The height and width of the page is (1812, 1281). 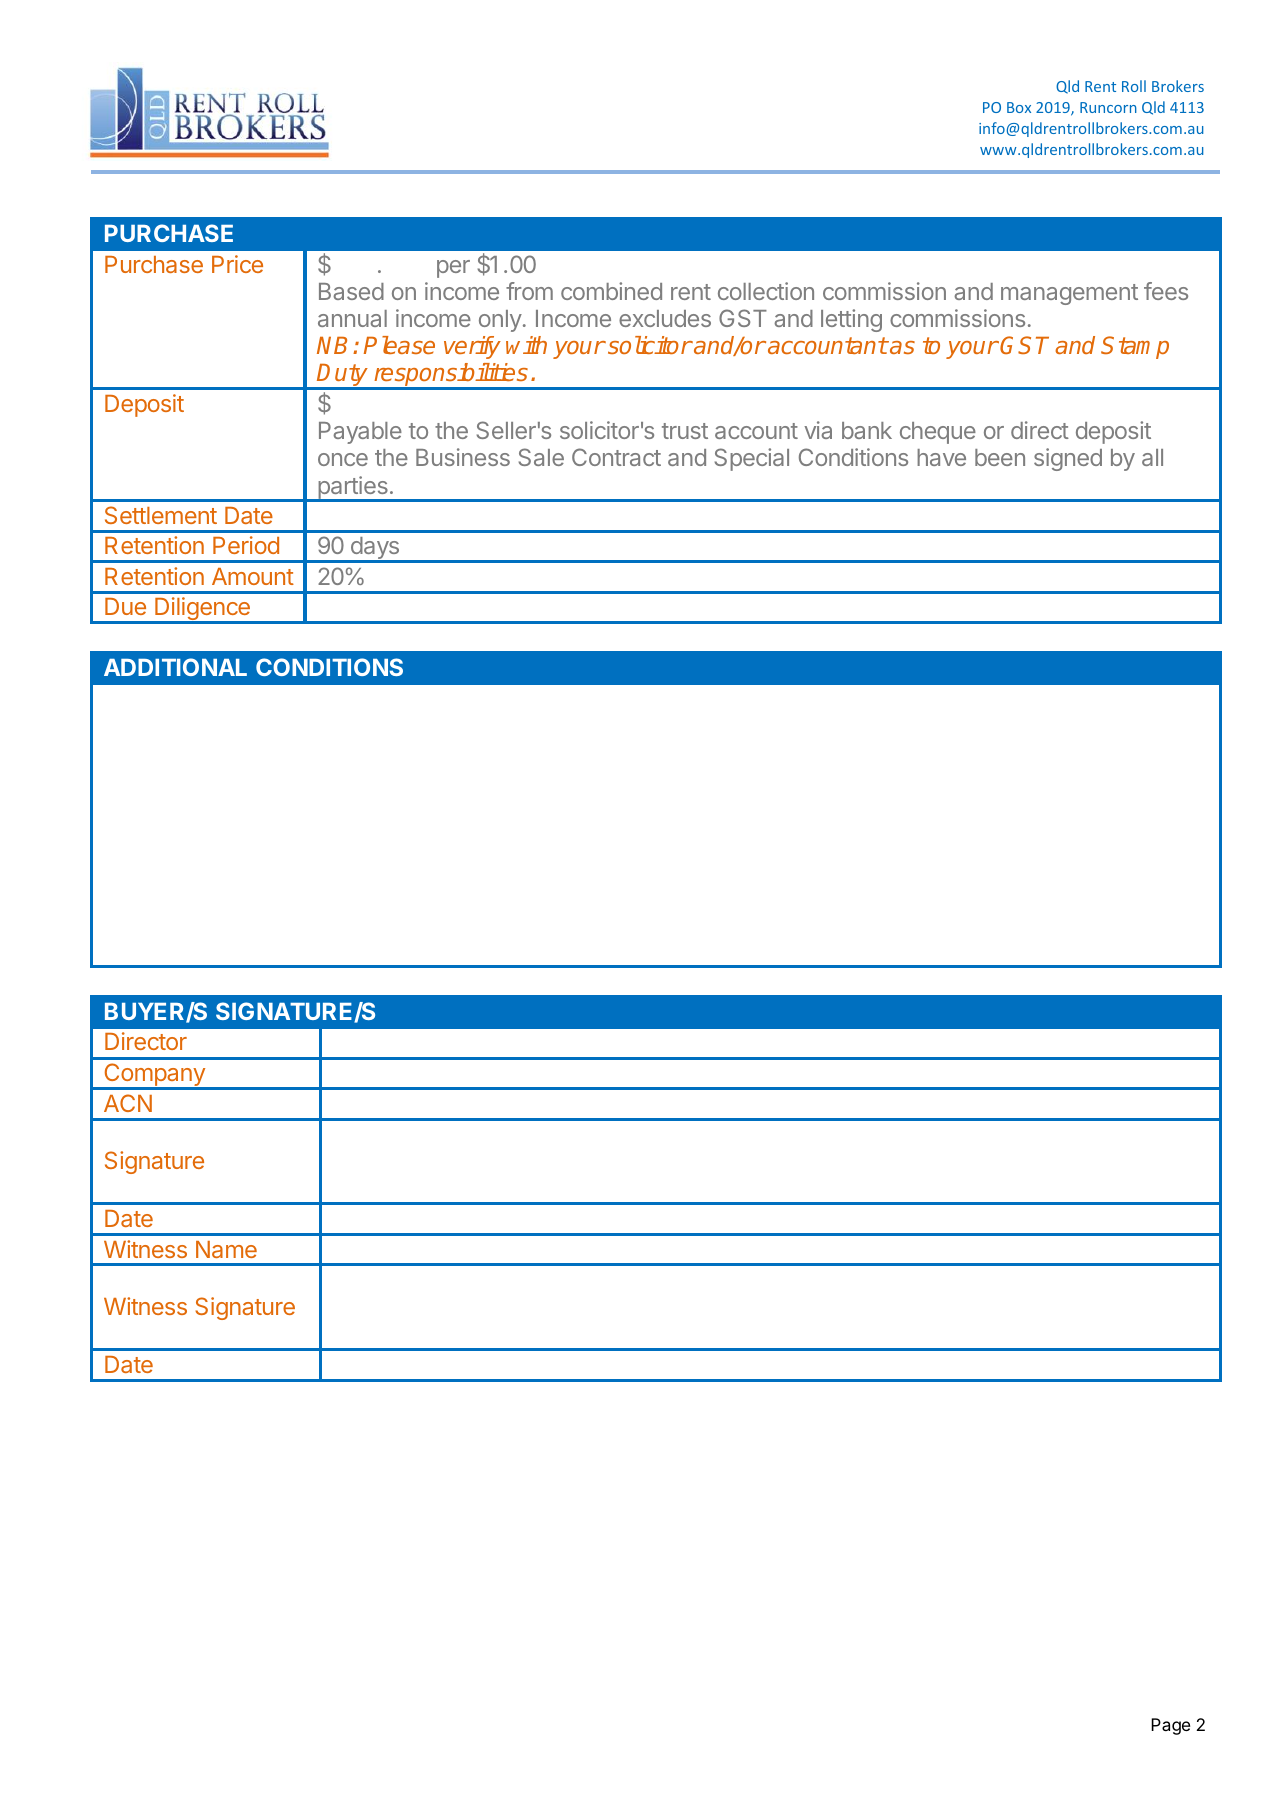 What do you see at coordinates (246, 545) in the page?
I see `Period` at bounding box center [246, 545].
